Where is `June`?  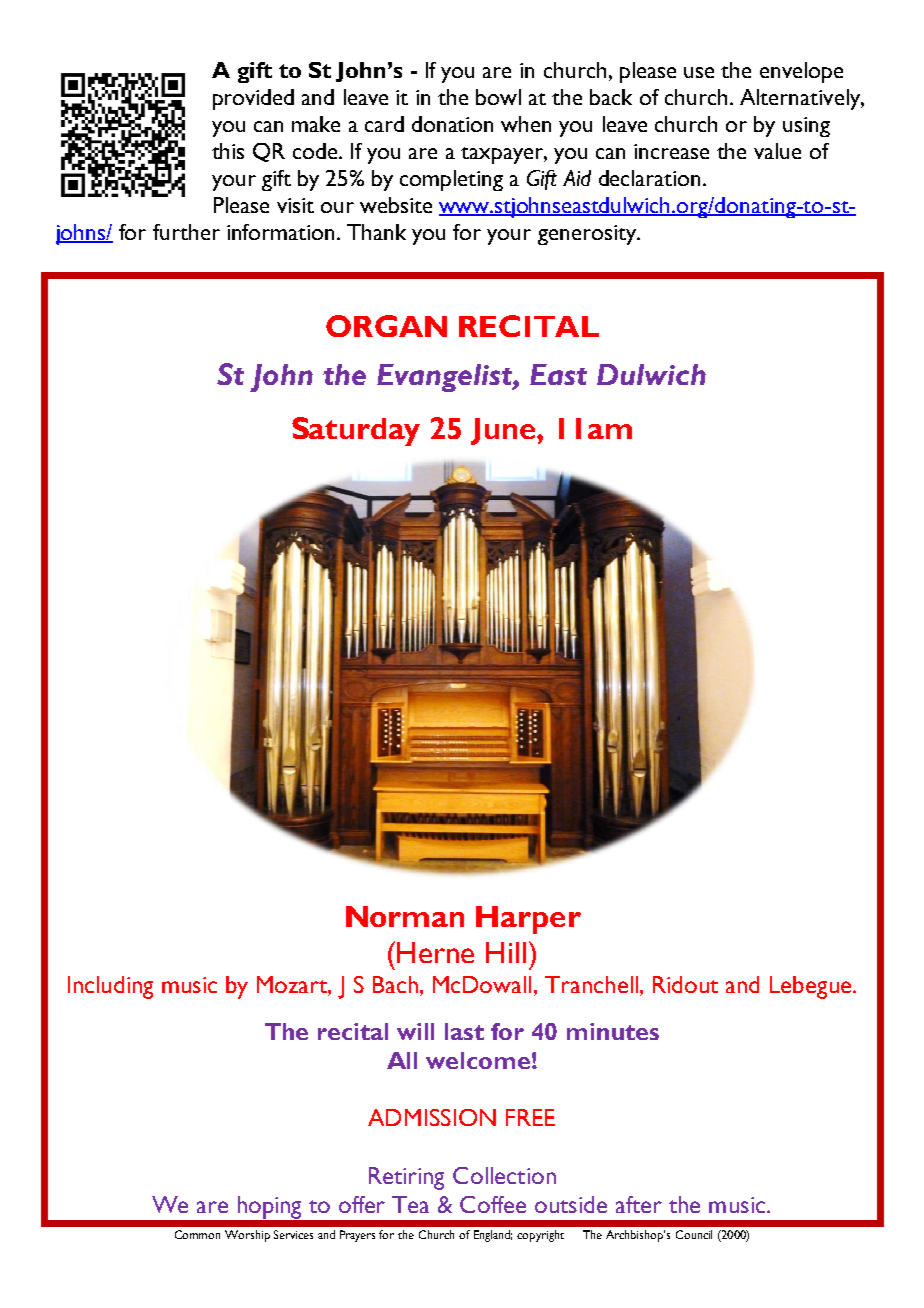
June is located at coordinates (504, 431).
